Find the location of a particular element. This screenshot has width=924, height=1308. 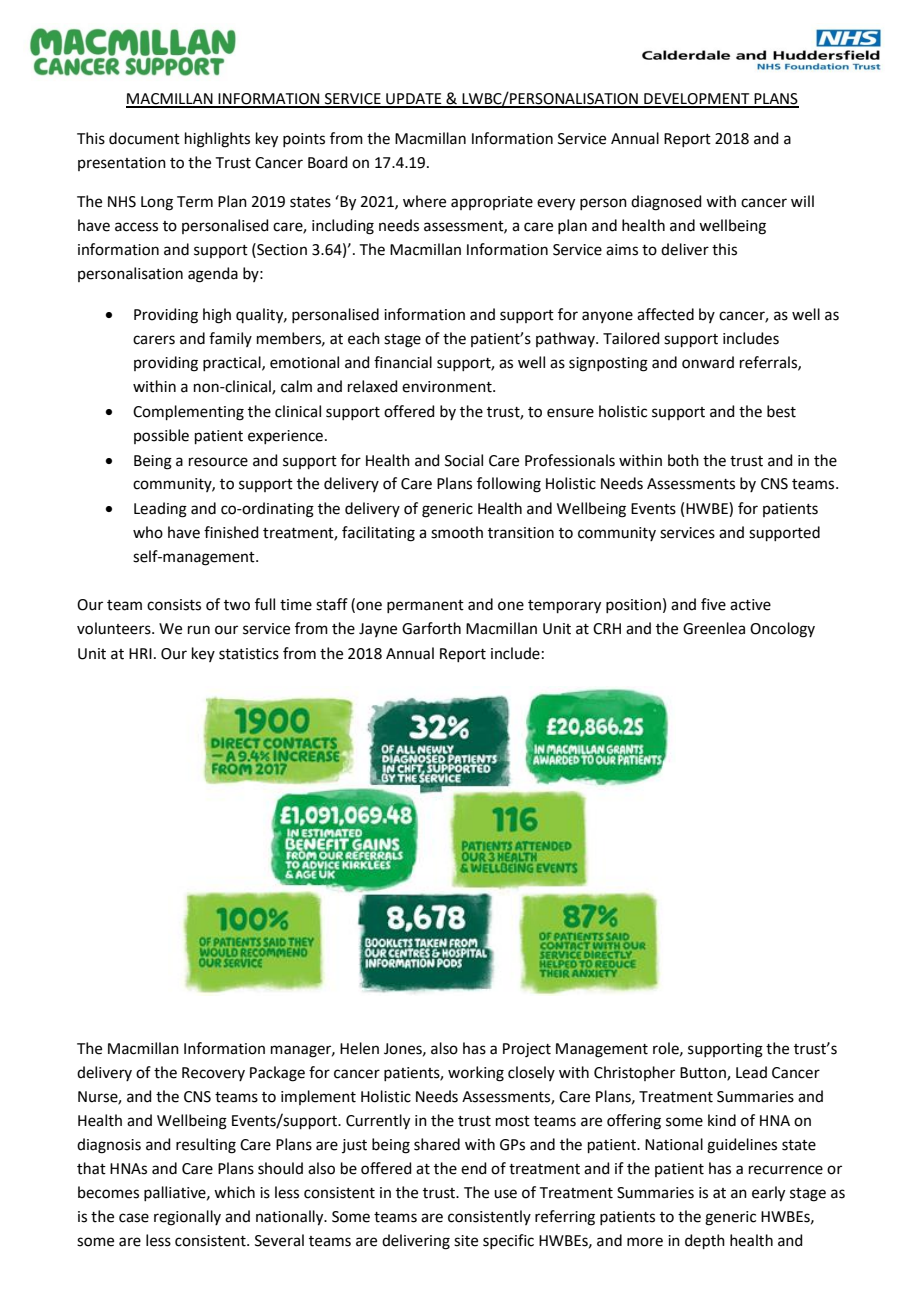

site is located at coordinates (466, 1241).
